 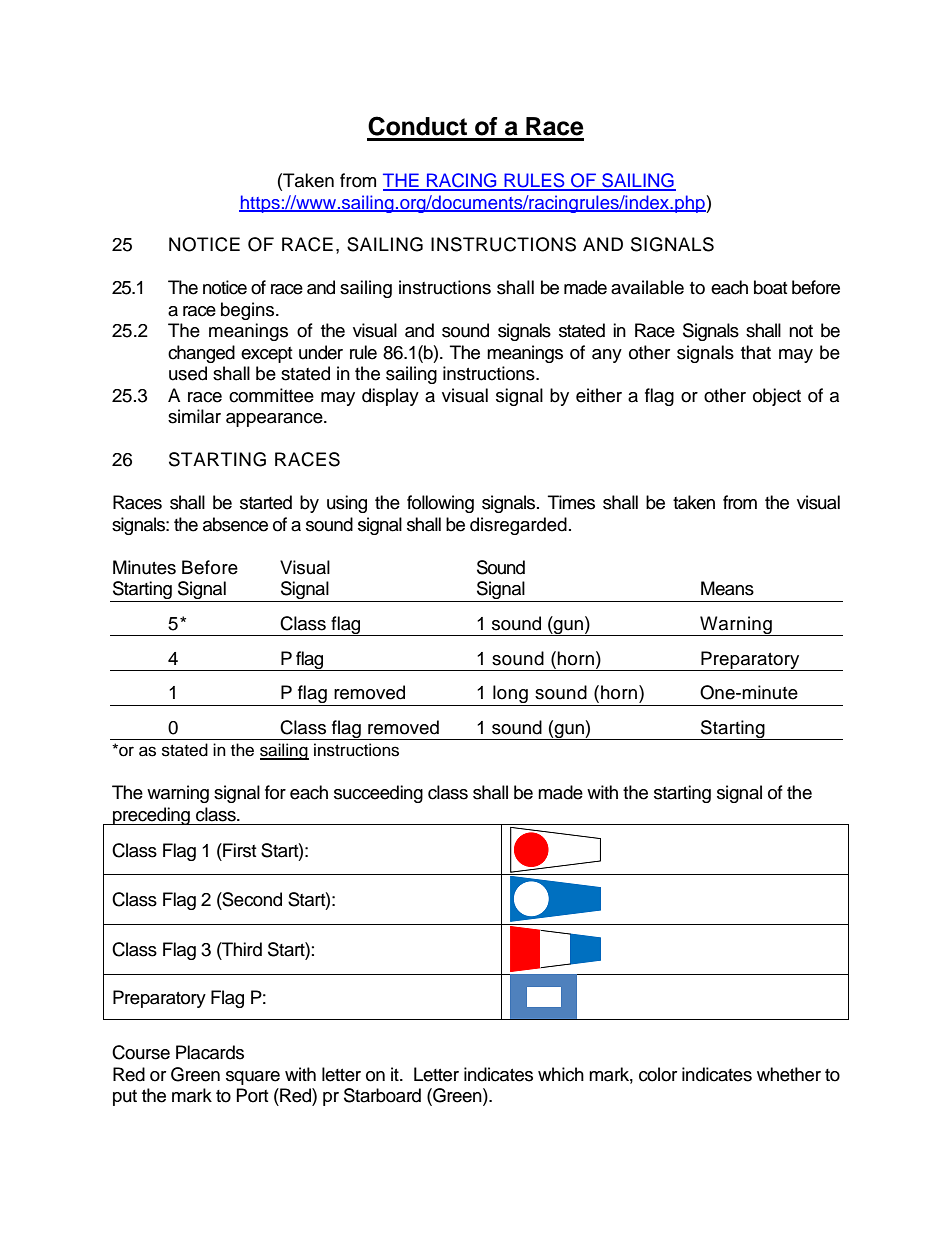 What do you see at coordinates (321, 352) in the image?
I see `under` at bounding box center [321, 352].
